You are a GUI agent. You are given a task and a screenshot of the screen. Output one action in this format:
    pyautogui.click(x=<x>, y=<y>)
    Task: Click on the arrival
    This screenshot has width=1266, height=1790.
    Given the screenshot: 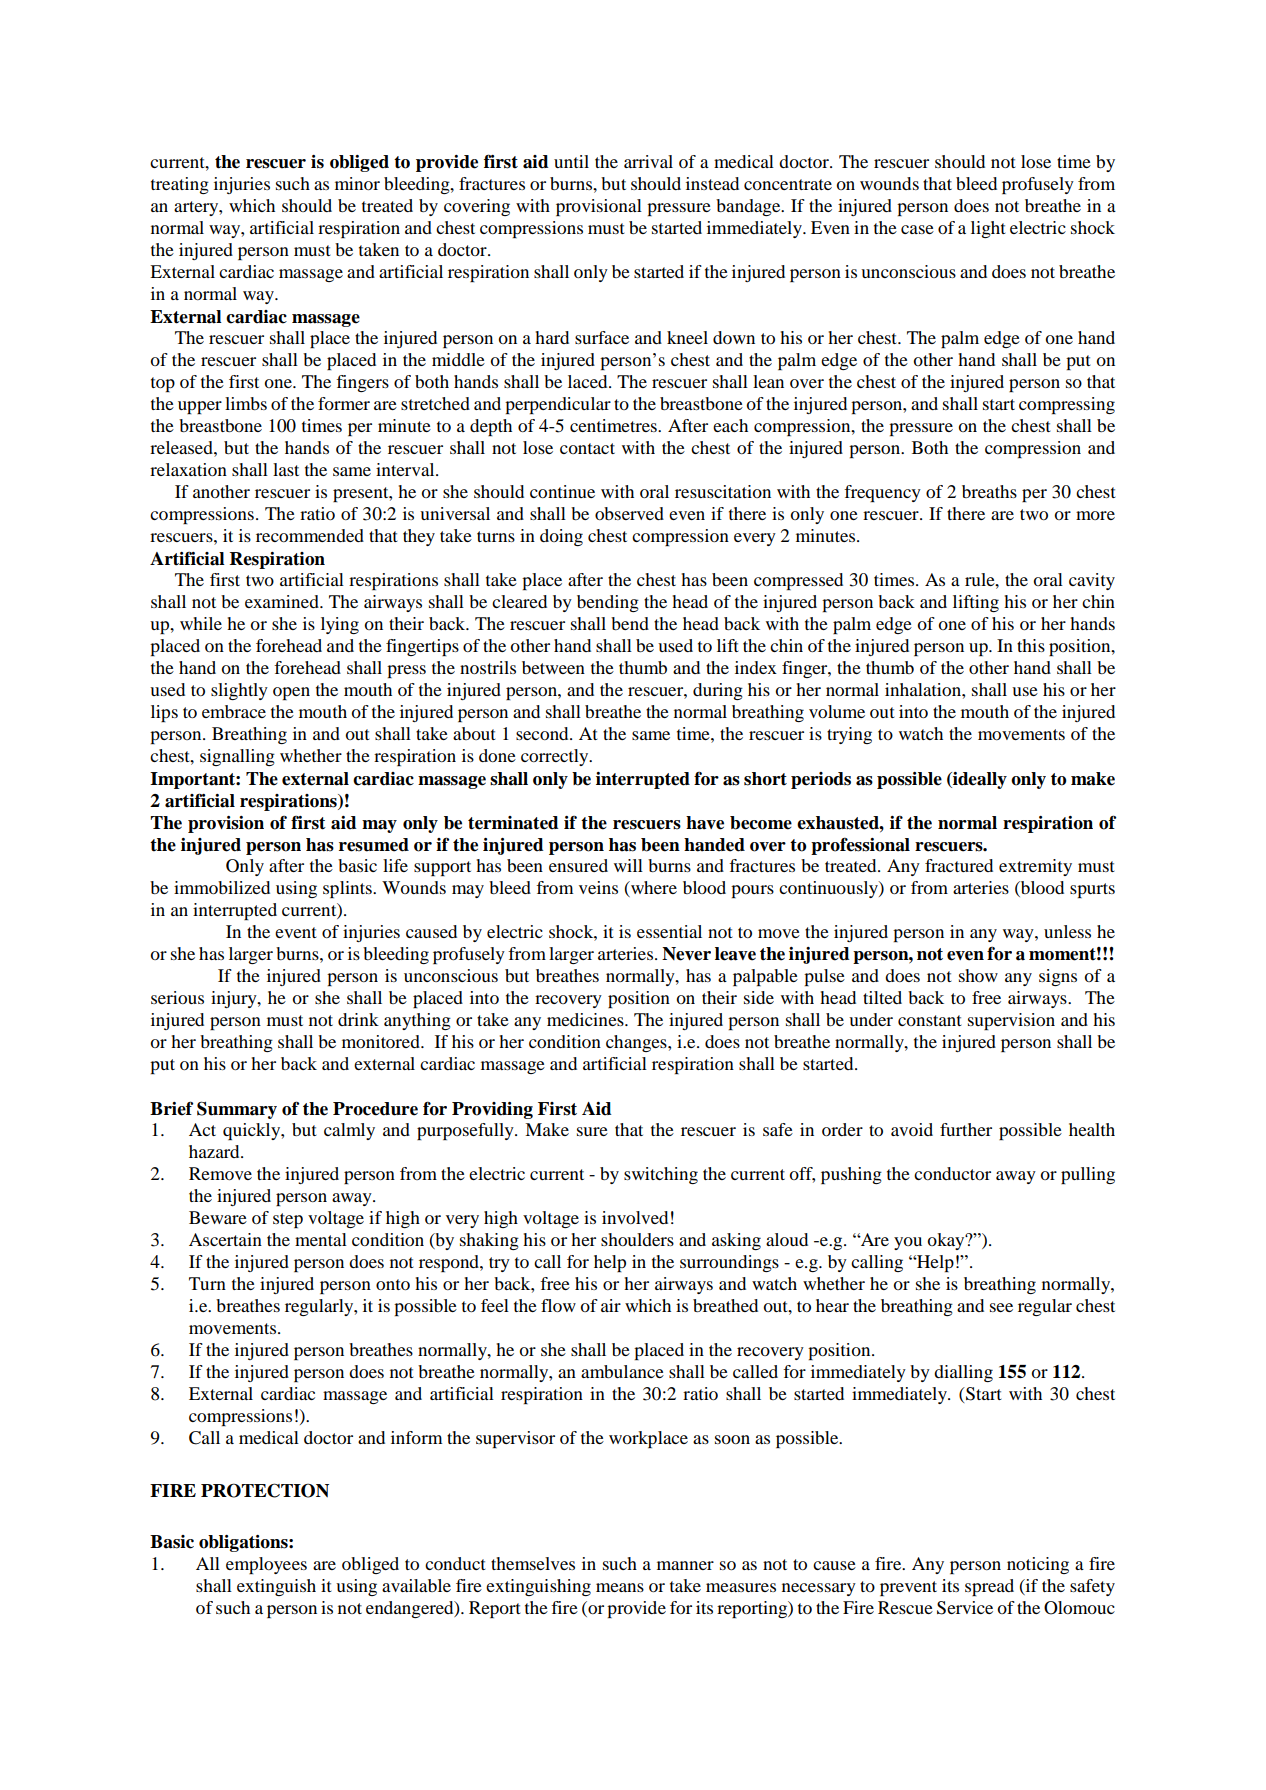 What is the action you would take?
    pyautogui.click(x=648, y=161)
